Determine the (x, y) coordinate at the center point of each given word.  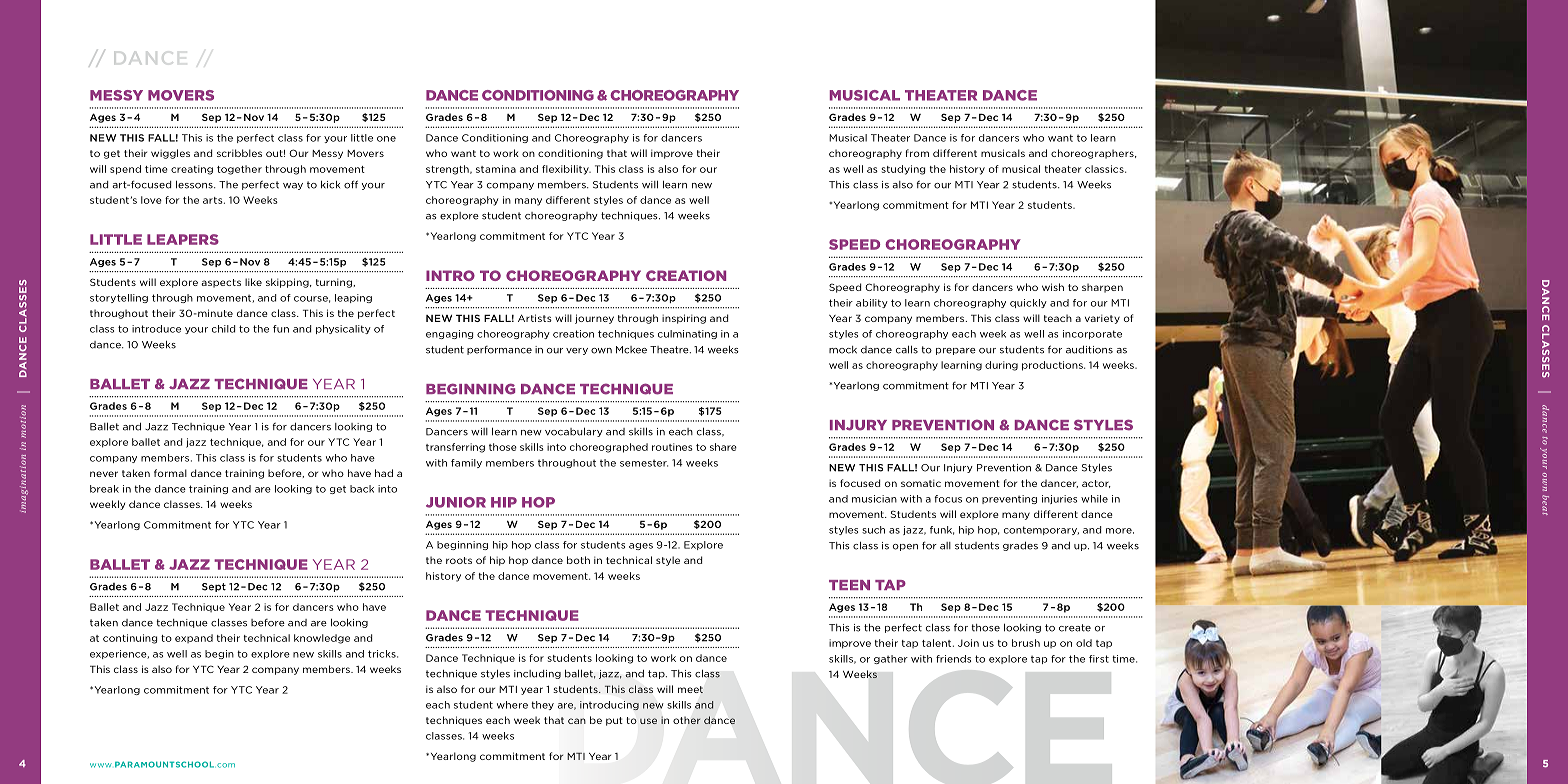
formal (170, 473)
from (917, 153)
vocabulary (574, 432)
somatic (921, 483)
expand (194, 638)
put (614, 721)
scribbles (239, 153)
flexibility (566, 170)
